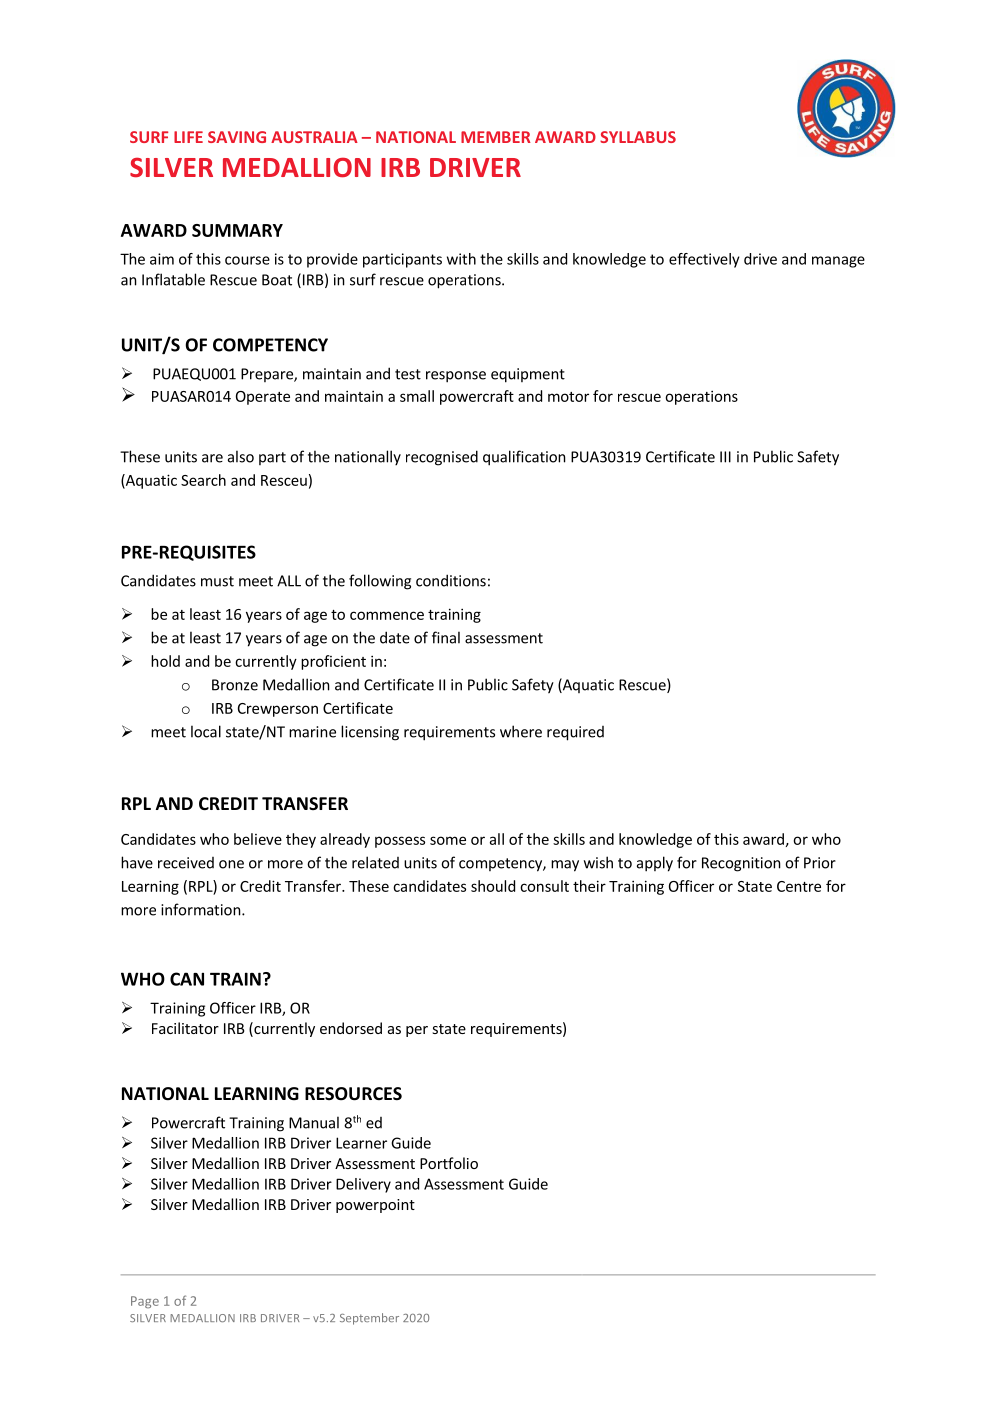  I want to click on SAVING, so click(237, 137).
